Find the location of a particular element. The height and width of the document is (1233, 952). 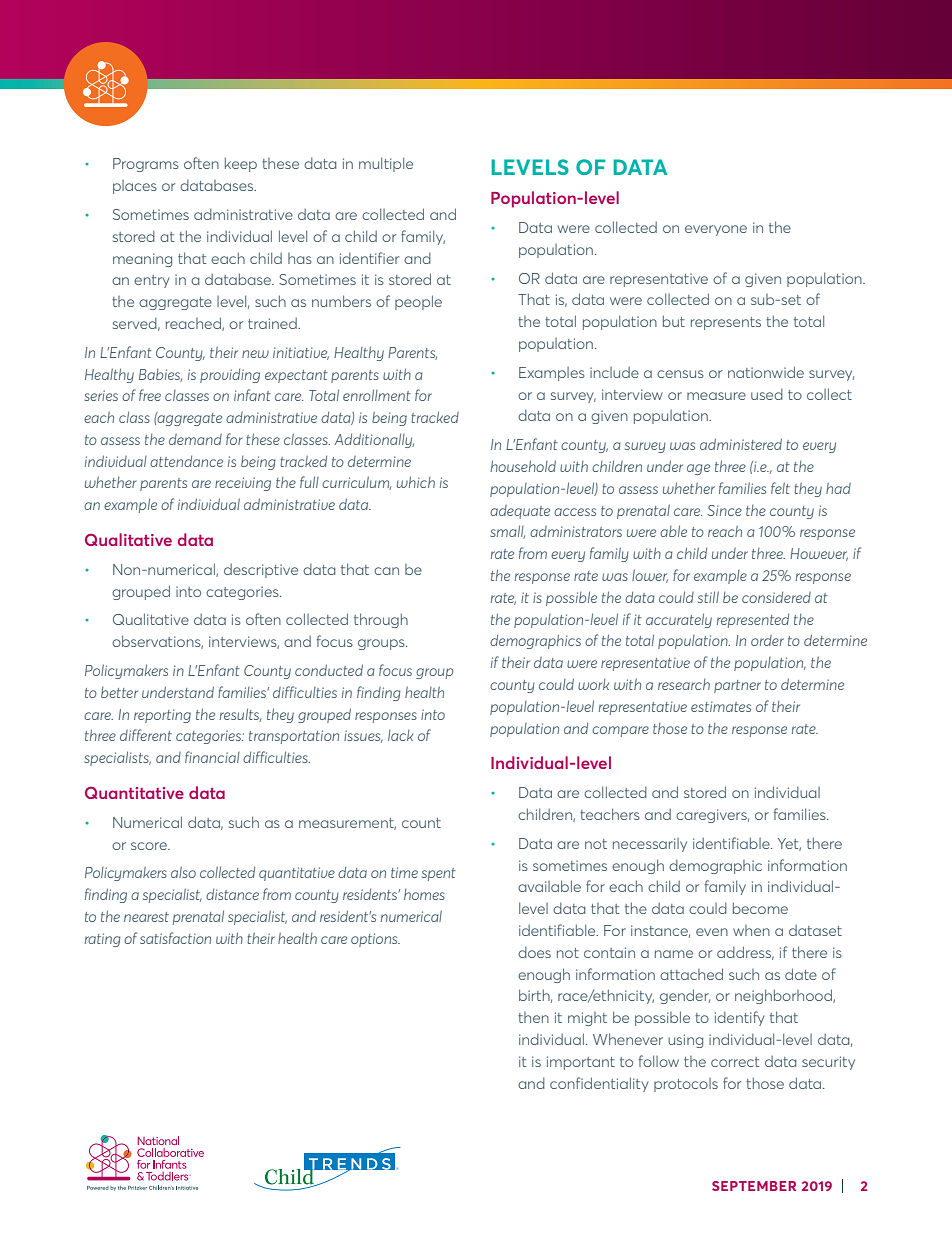

multiple is located at coordinates (386, 164).
